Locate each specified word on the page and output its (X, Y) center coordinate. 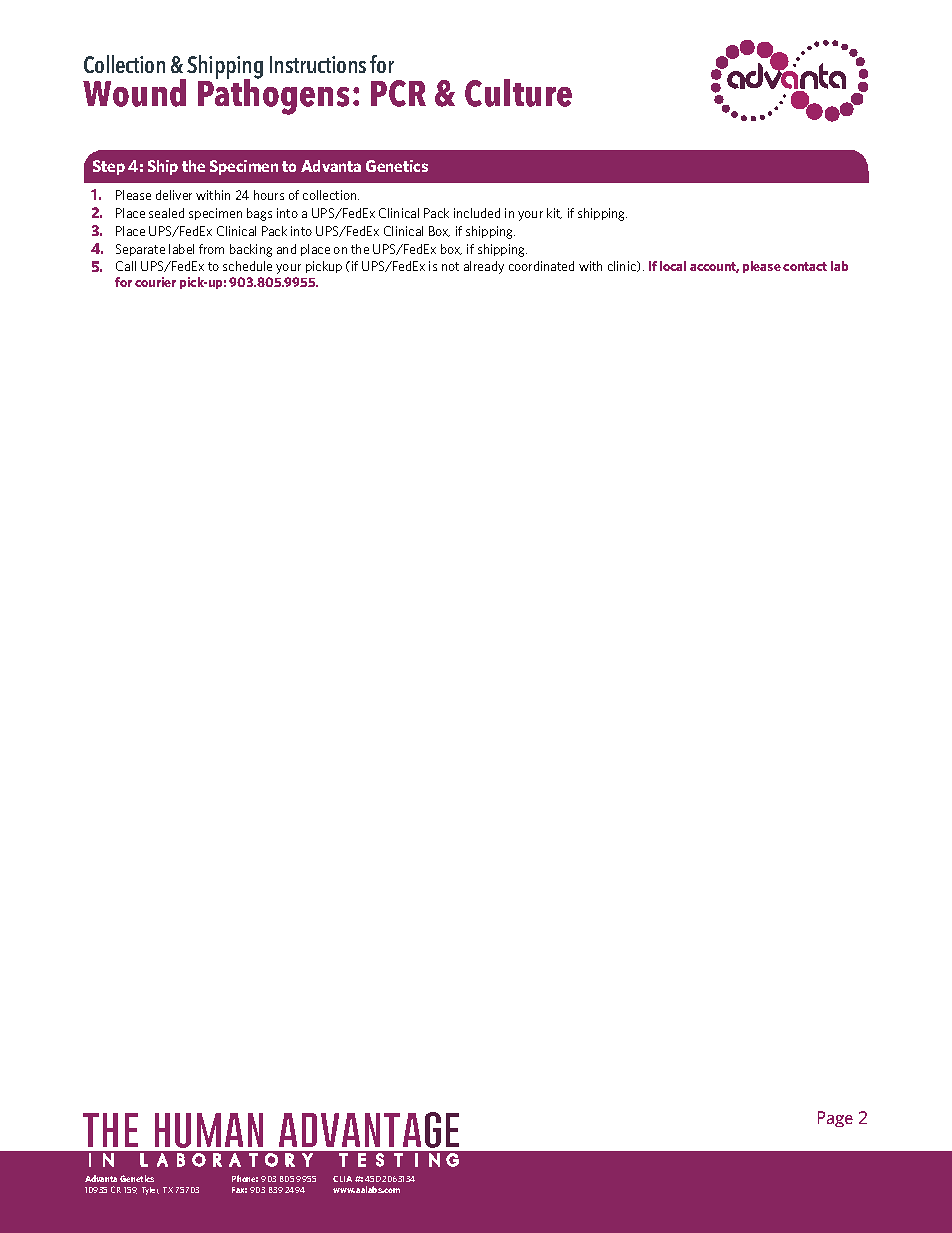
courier (155, 282)
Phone (245, 1178)
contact (805, 266)
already (484, 267)
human (209, 1130)
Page (835, 1119)
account (714, 267)
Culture (518, 93)
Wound (134, 93)
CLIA (344, 1179)
